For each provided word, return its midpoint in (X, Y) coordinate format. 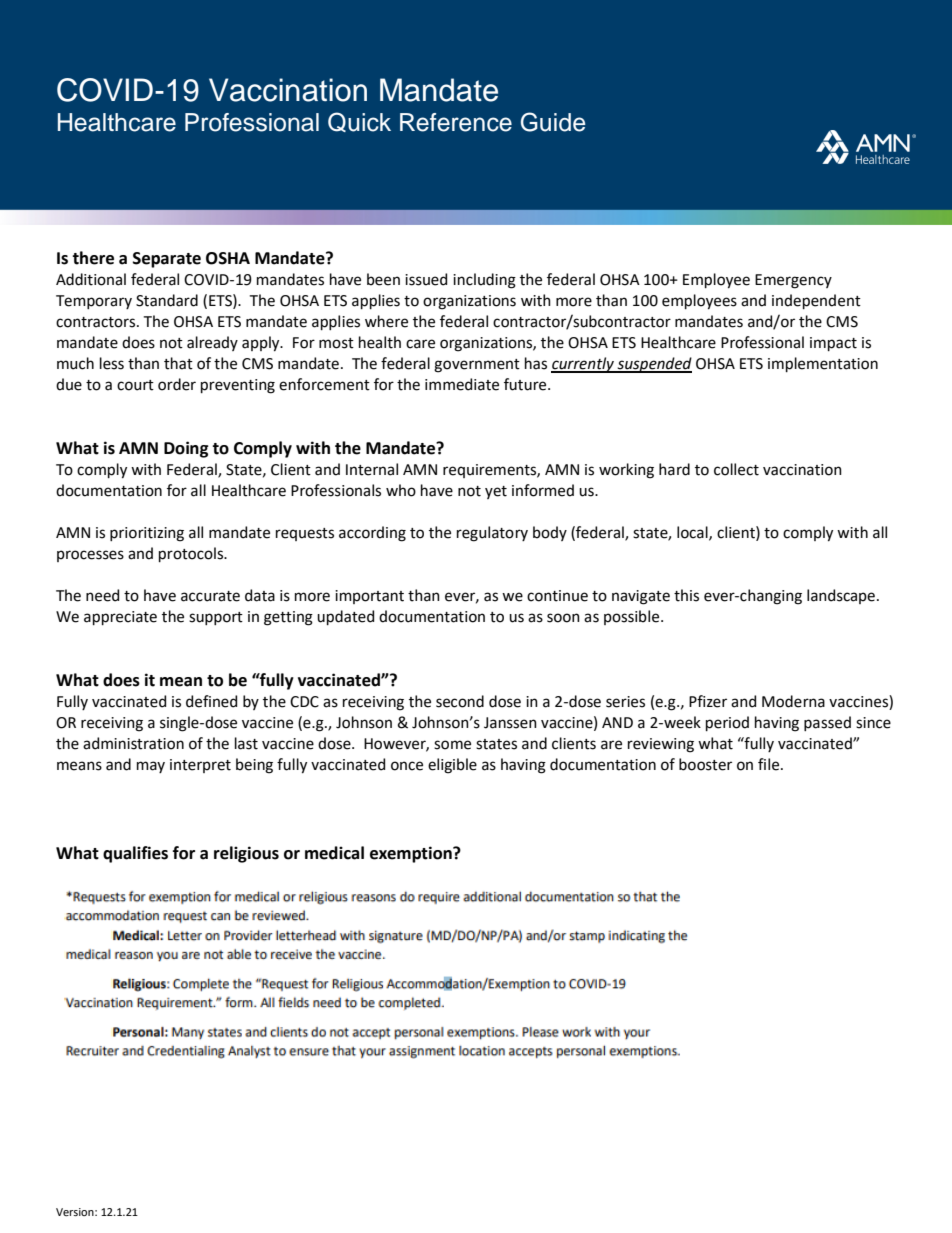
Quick (359, 122)
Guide (553, 122)
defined (211, 701)
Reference (456, 122)
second (460, 701)
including (484, 281)
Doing (186, 449)
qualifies (135, 854)
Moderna (793, 701)
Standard (167, 300)
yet (496, 492)
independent (816, 301)
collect (736, 469)
